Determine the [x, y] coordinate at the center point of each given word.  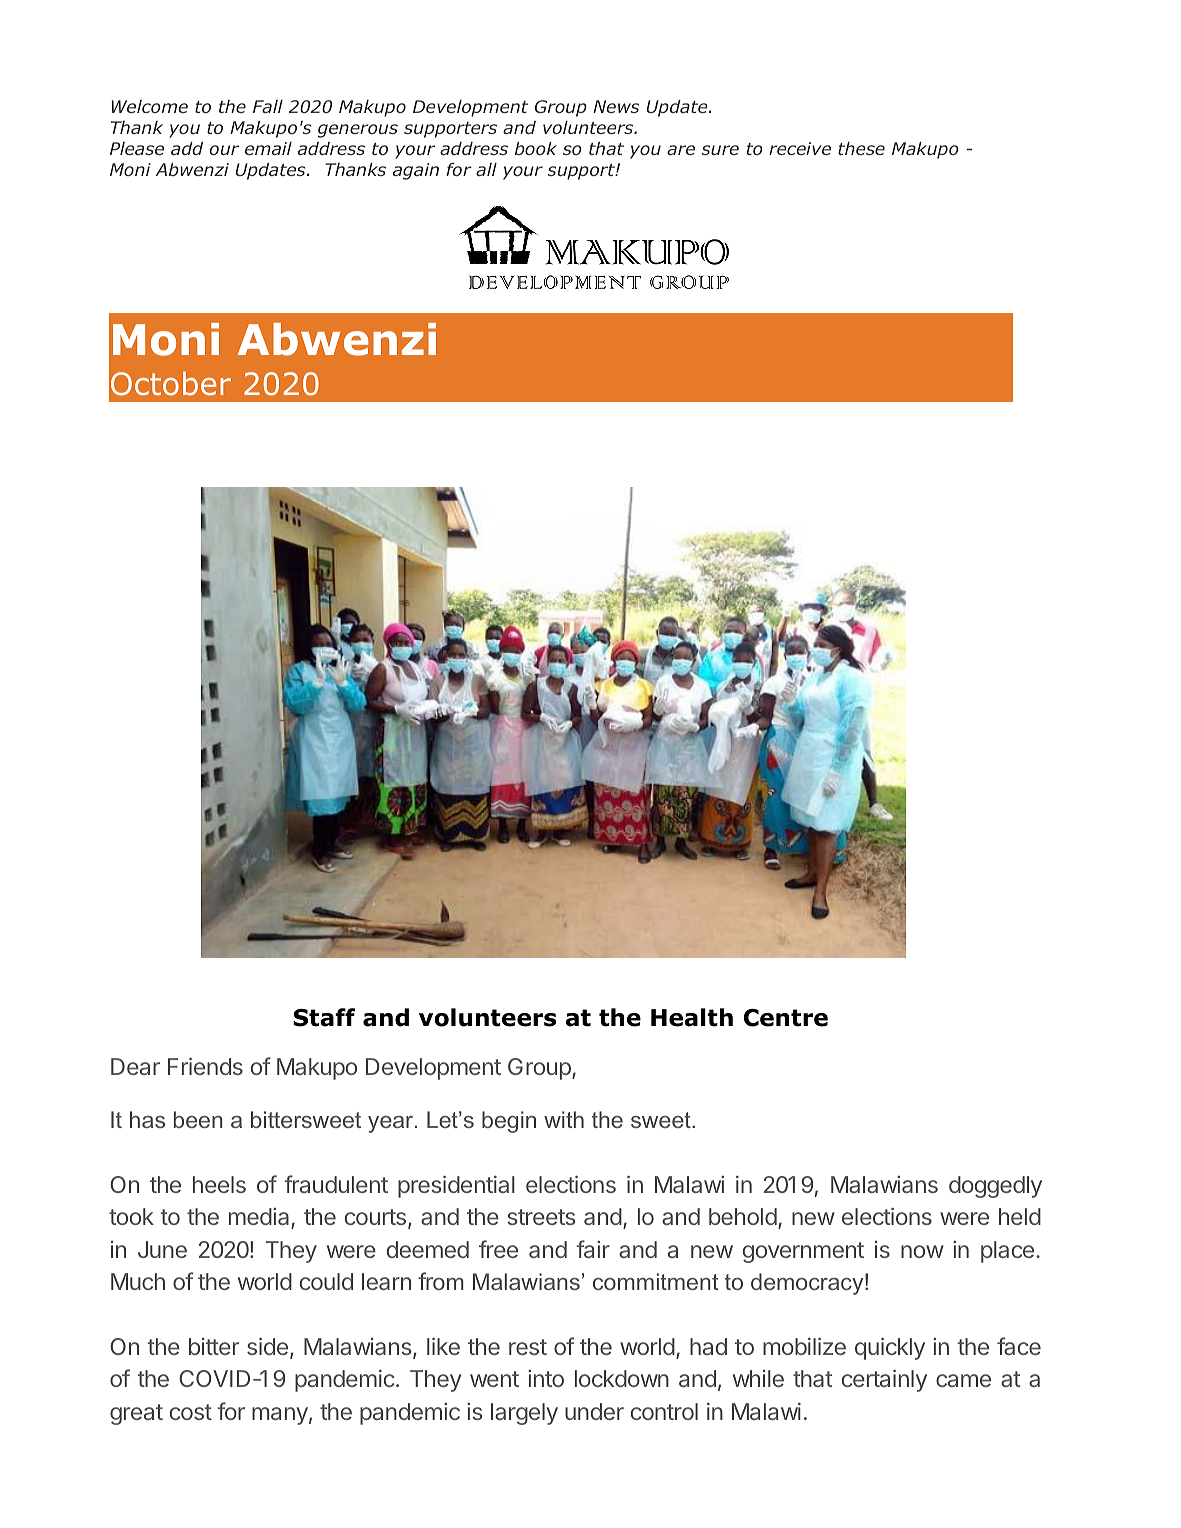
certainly [884, 1380]
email [268, 148]
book [536, 148]
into [546, 1378]
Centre [786, 1018]
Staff [324, 1017]
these [861, 148]
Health [692, 1017]
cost [191, 1412]
